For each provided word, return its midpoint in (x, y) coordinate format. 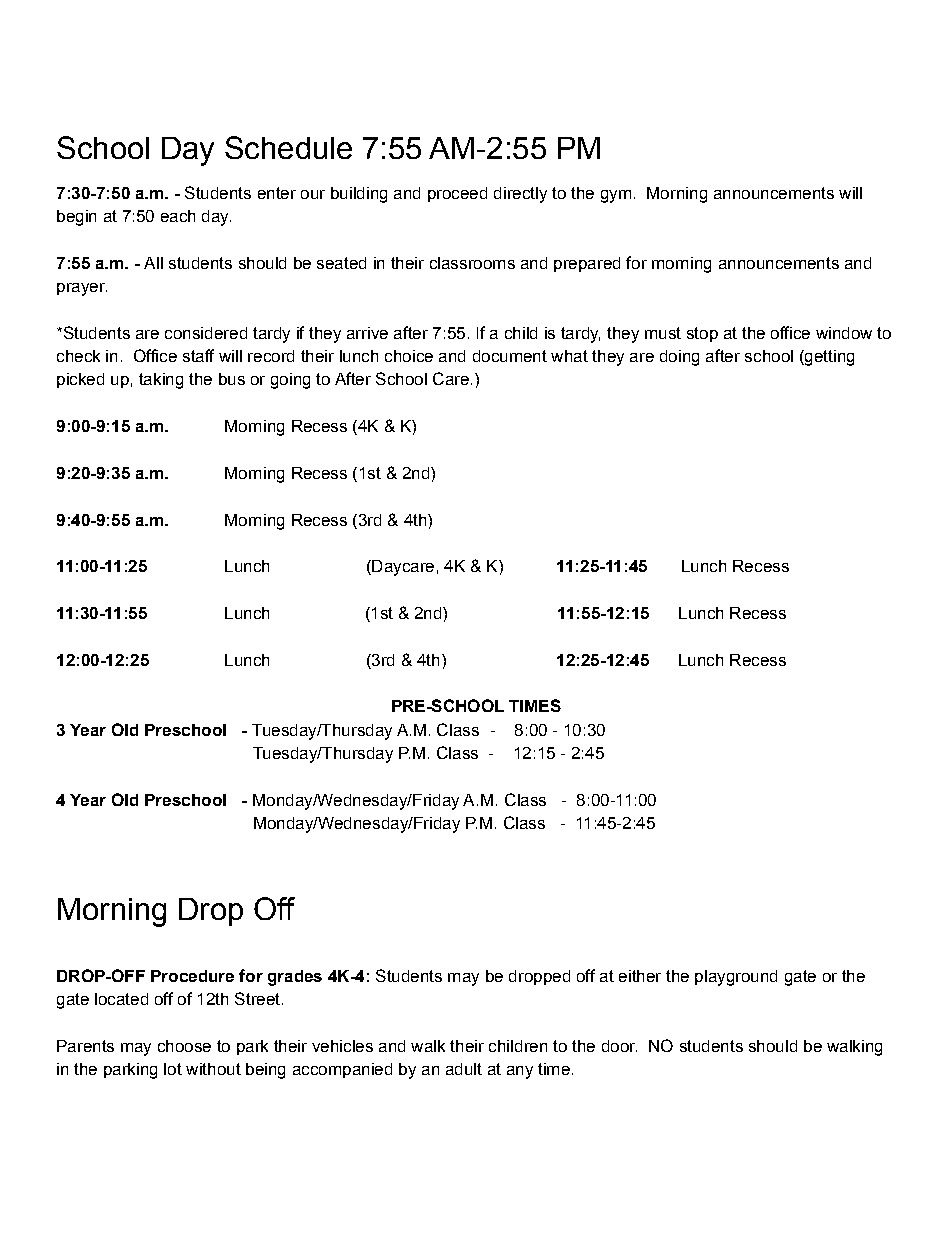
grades (295, 978)
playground (736, 978)
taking (161, 381)
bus (232, 379)
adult (464, 1069)
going (290, 381)
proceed (457, 194)
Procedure (192, 976)
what (569, 356)
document (510, 356)
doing (679, 358)
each (178, 216)
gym (616, 196)
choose (184, 1046)
